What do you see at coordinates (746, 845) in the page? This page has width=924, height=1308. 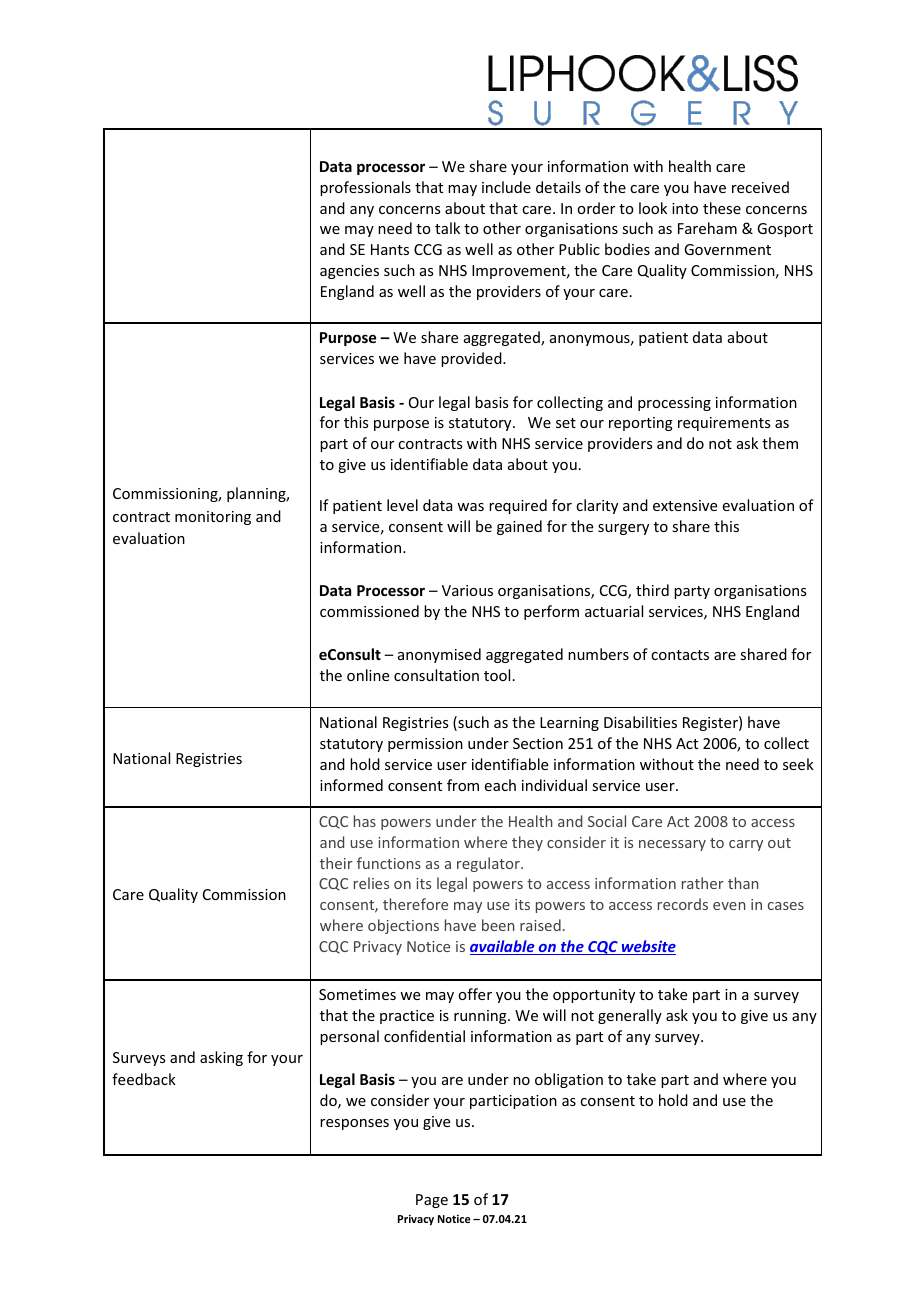 I see `carry` at bounding box center [746, 845].
